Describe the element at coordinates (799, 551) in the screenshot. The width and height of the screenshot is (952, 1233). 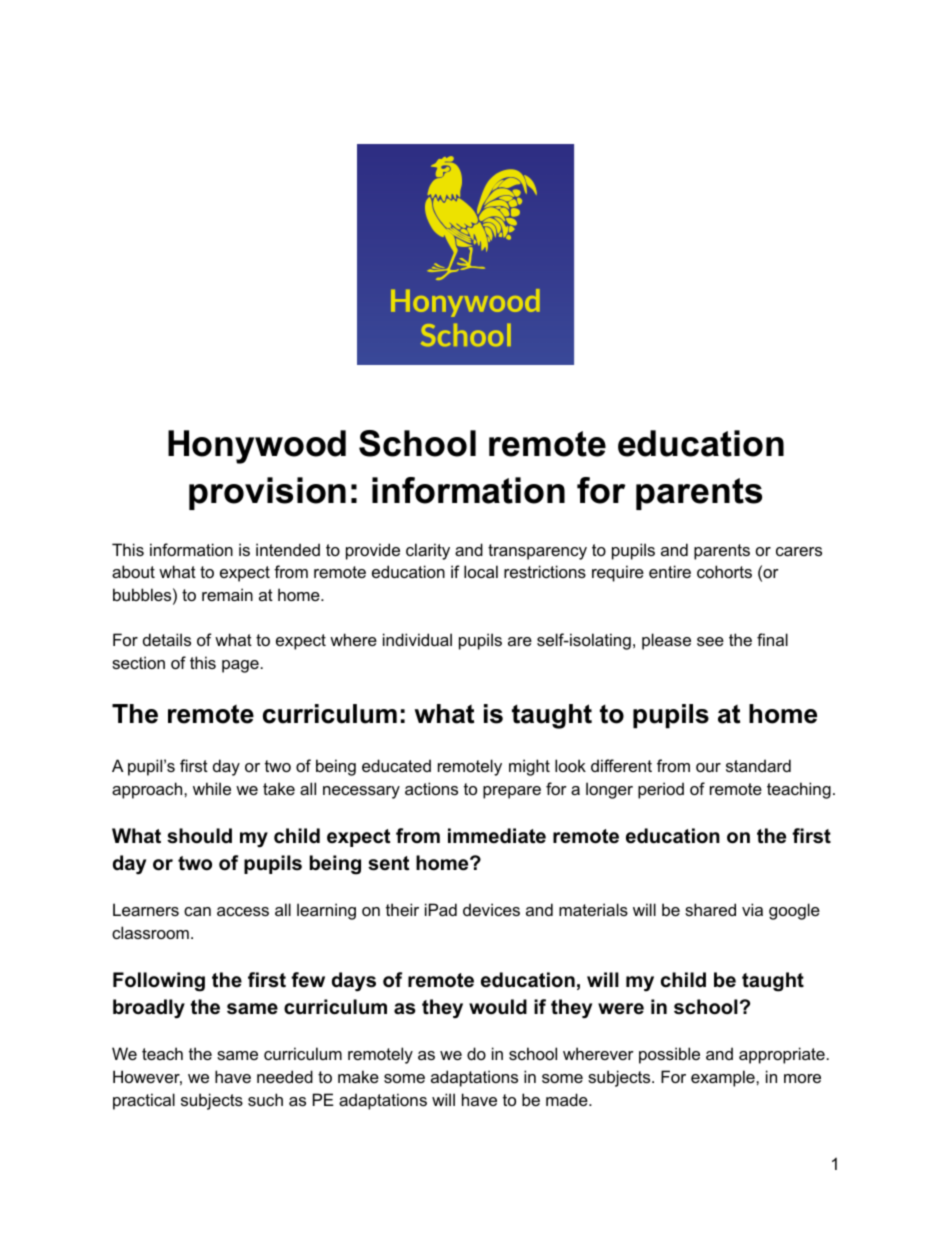
I see `carers` at that location.
